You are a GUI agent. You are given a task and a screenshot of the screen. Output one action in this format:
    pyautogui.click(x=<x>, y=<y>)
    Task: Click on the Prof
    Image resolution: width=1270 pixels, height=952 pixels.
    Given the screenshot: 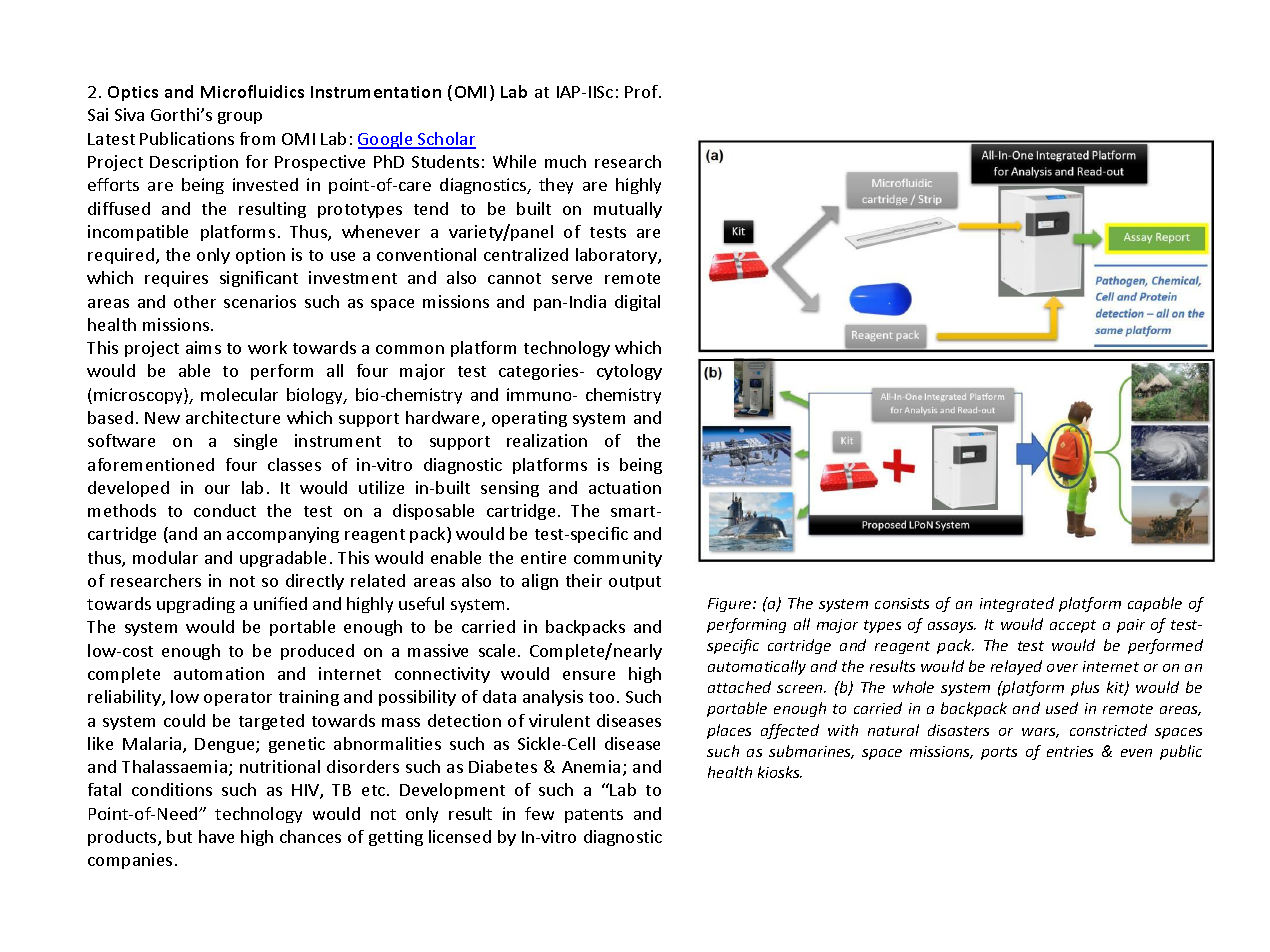 What is the action you would take?
    pyautogui.click(x=642, y=91)
